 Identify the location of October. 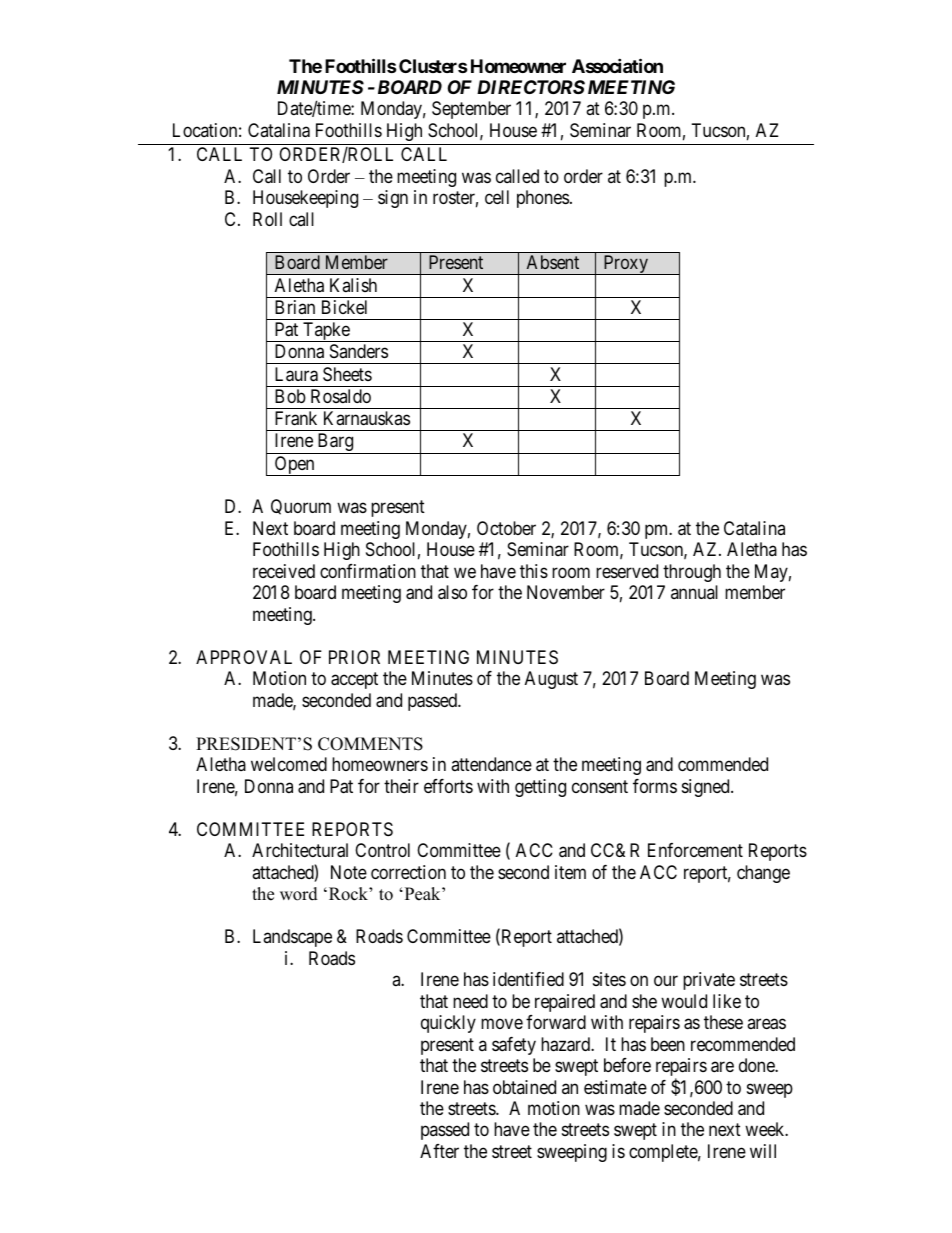
(506, 528).
